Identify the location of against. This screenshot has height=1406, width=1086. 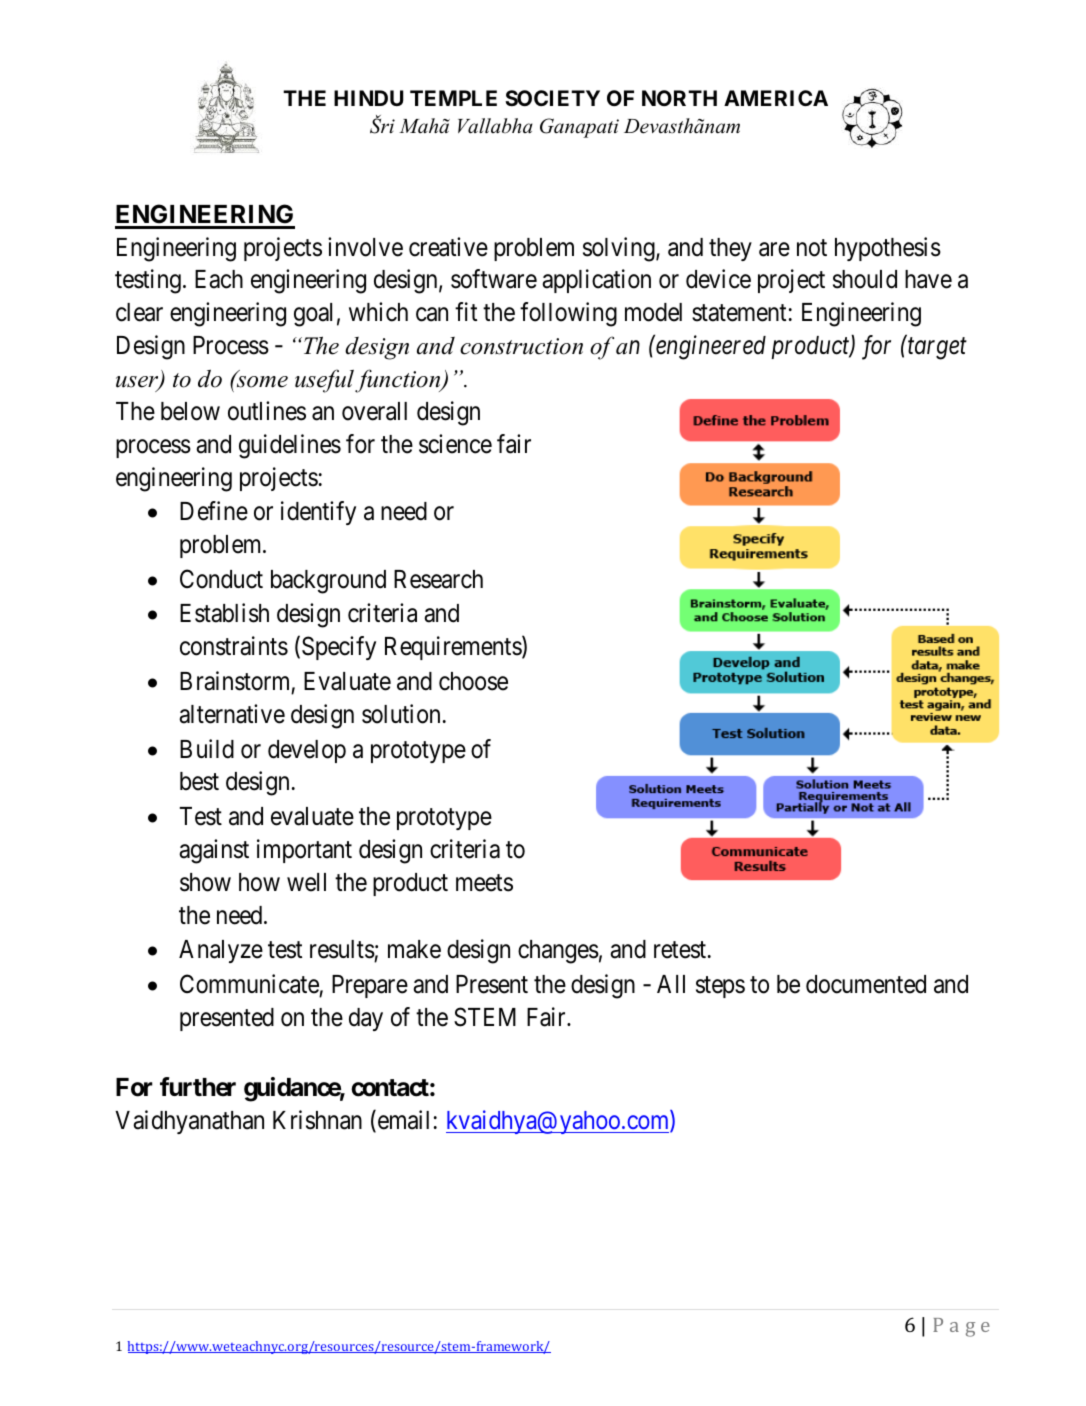
(214, 851).
